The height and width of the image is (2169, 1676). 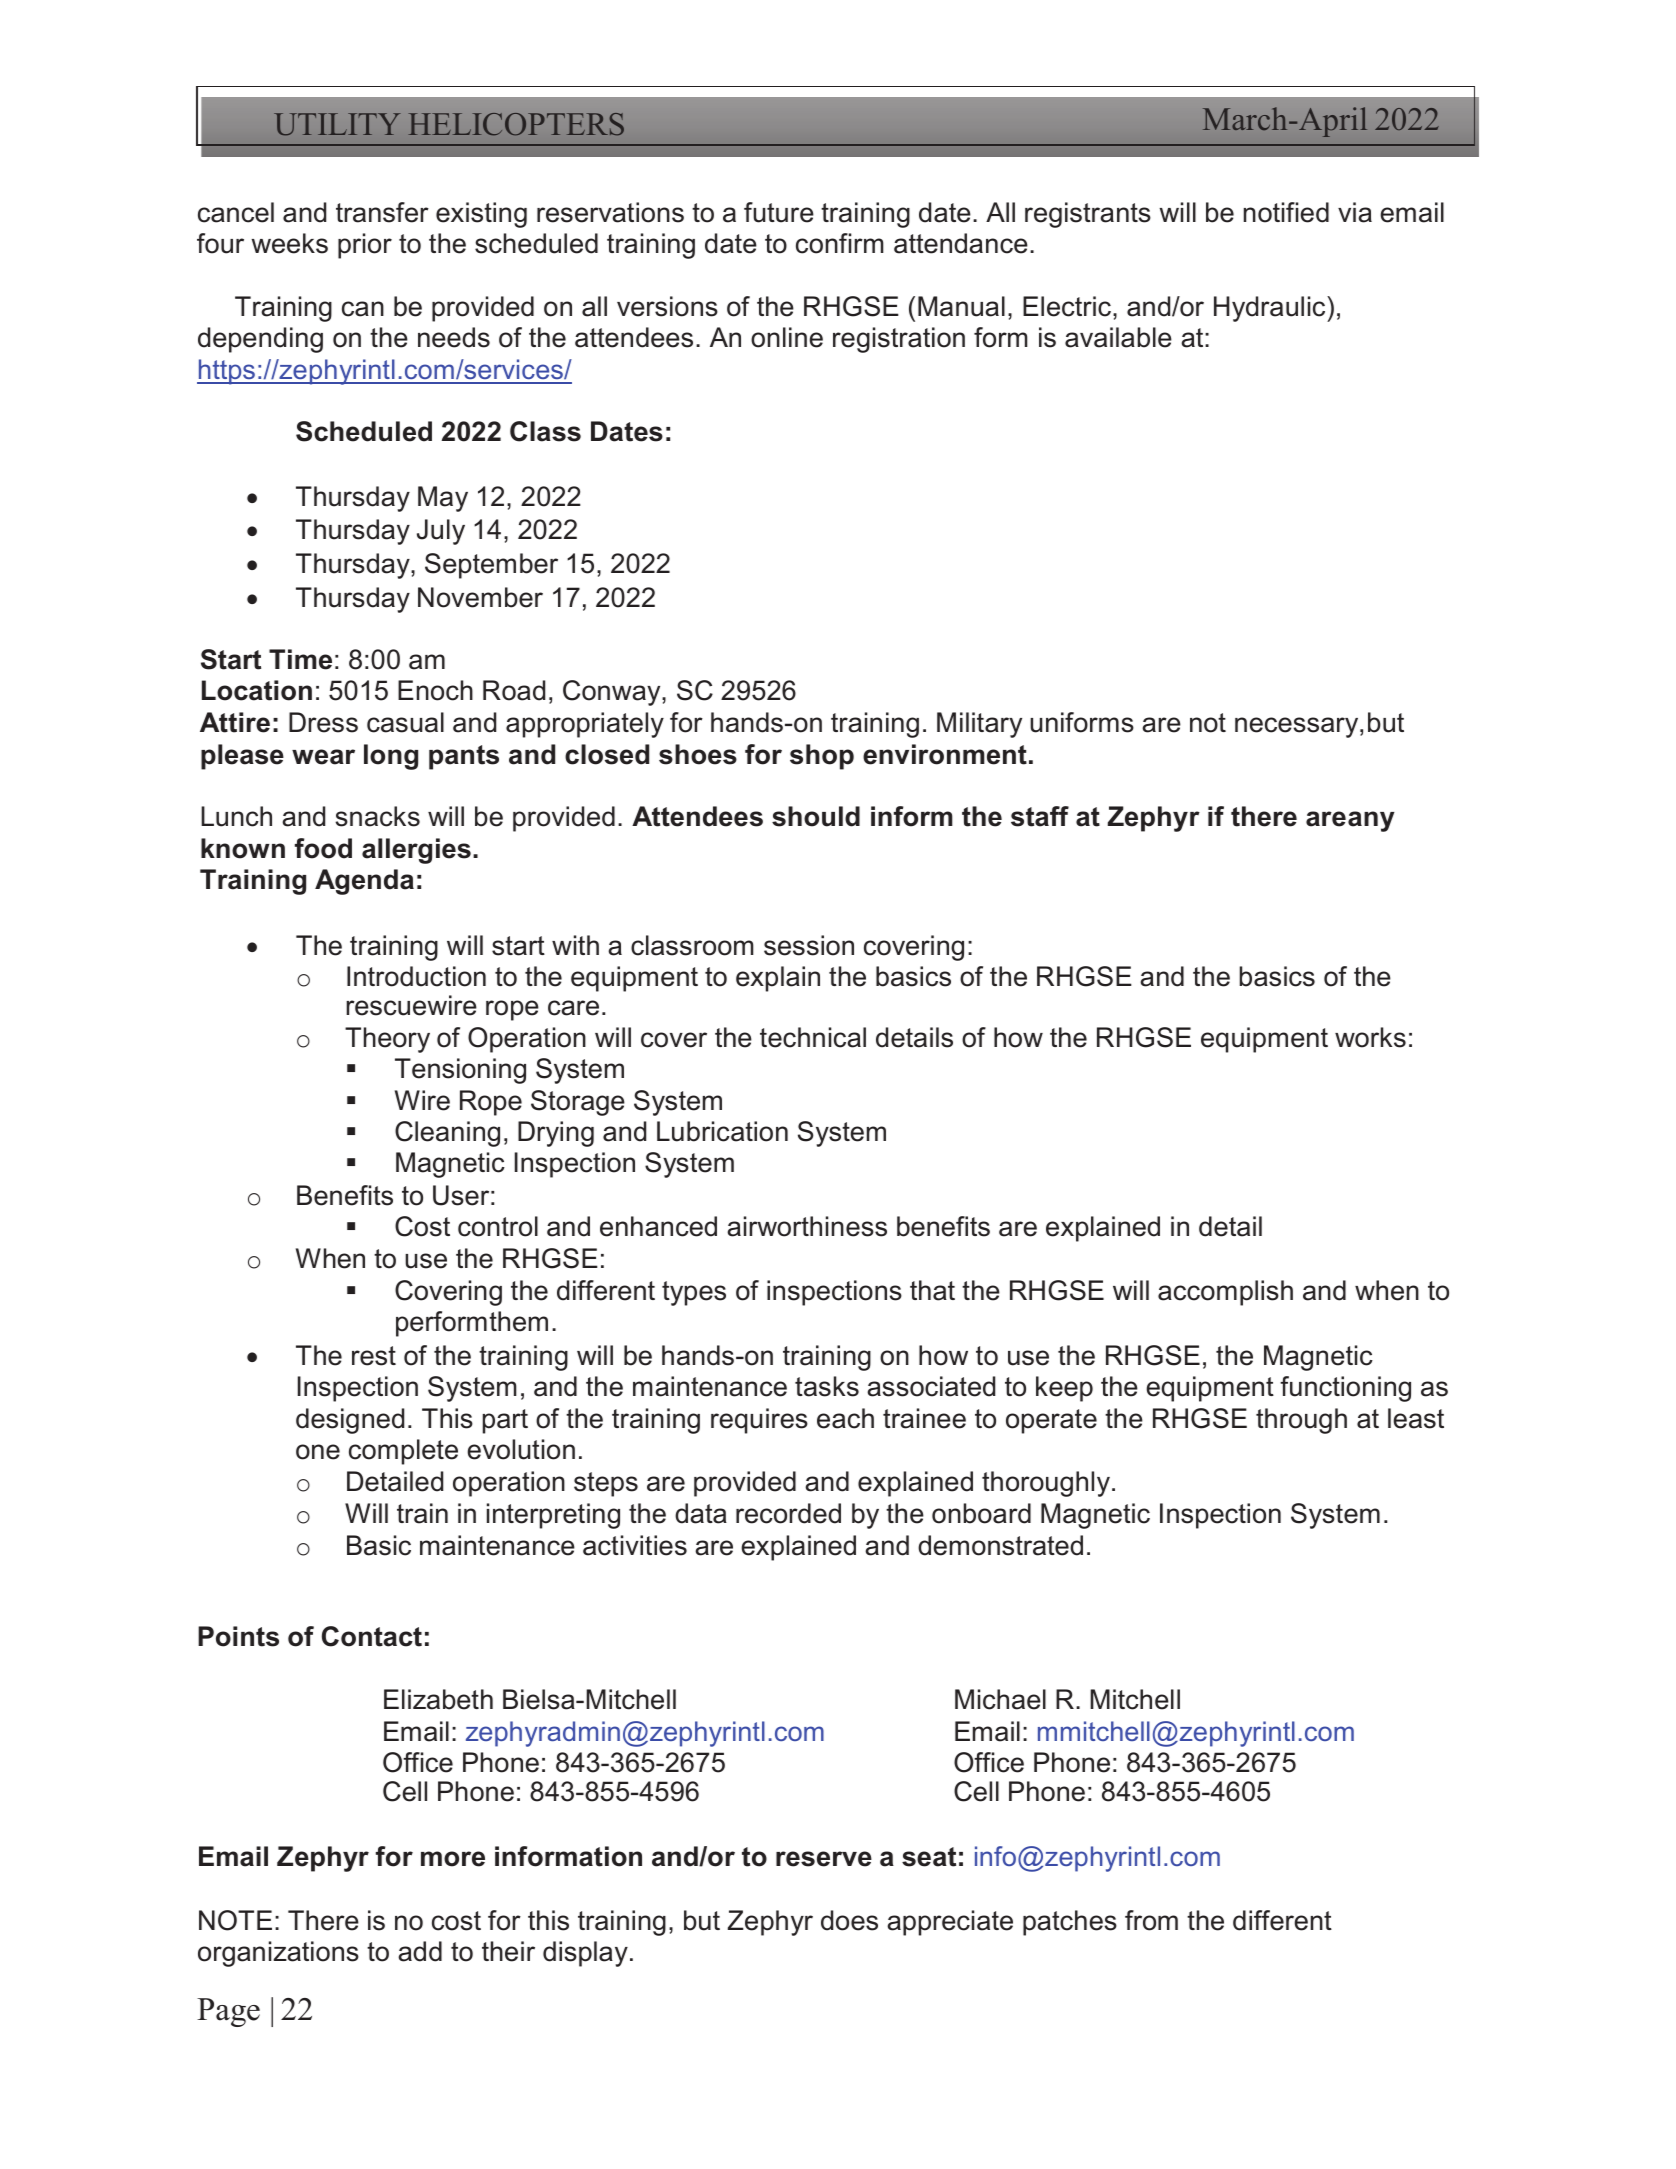 I want to click on Theory, so click(x=387, y=1040).
